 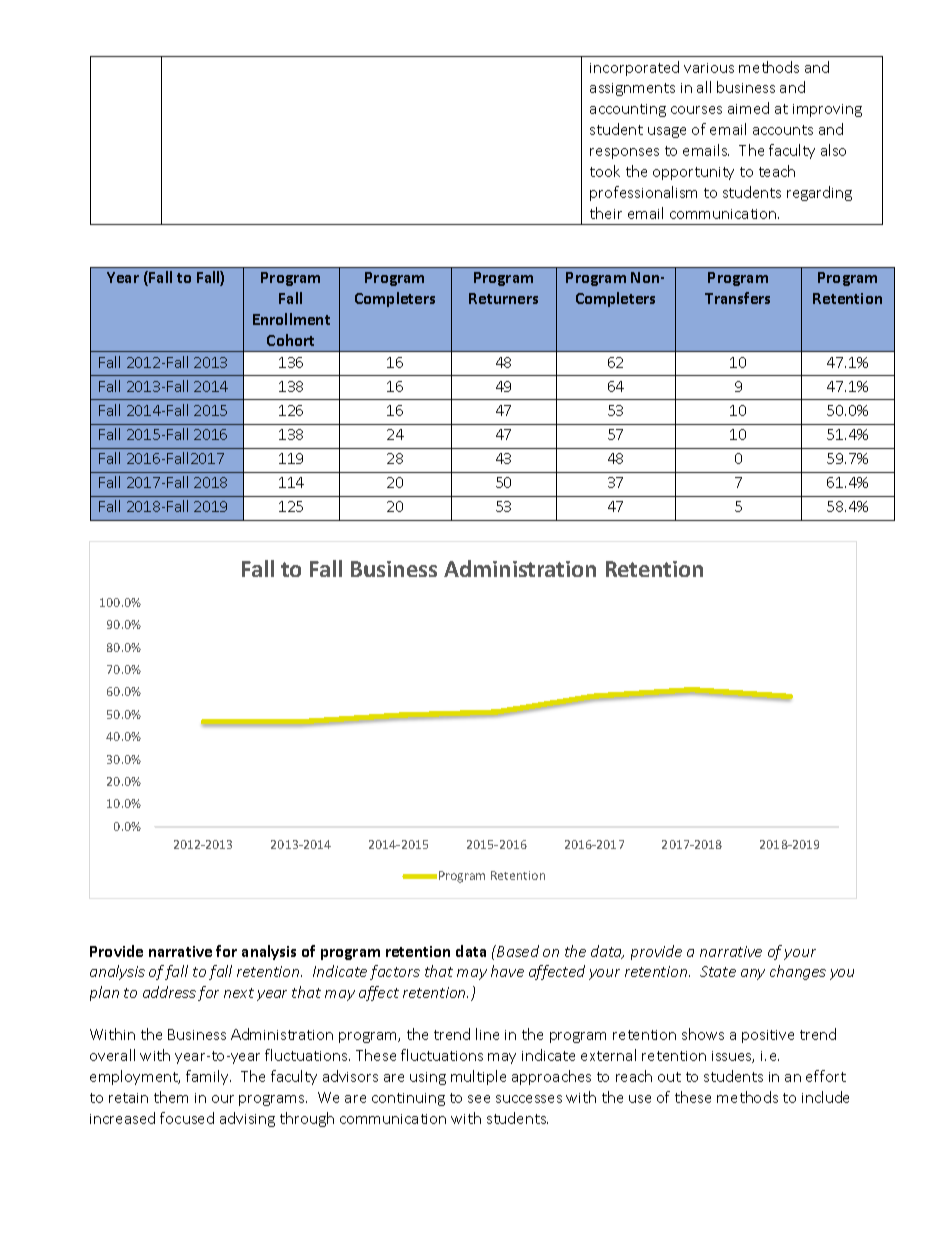 I want to click on address, so click(x=169, y=992).
